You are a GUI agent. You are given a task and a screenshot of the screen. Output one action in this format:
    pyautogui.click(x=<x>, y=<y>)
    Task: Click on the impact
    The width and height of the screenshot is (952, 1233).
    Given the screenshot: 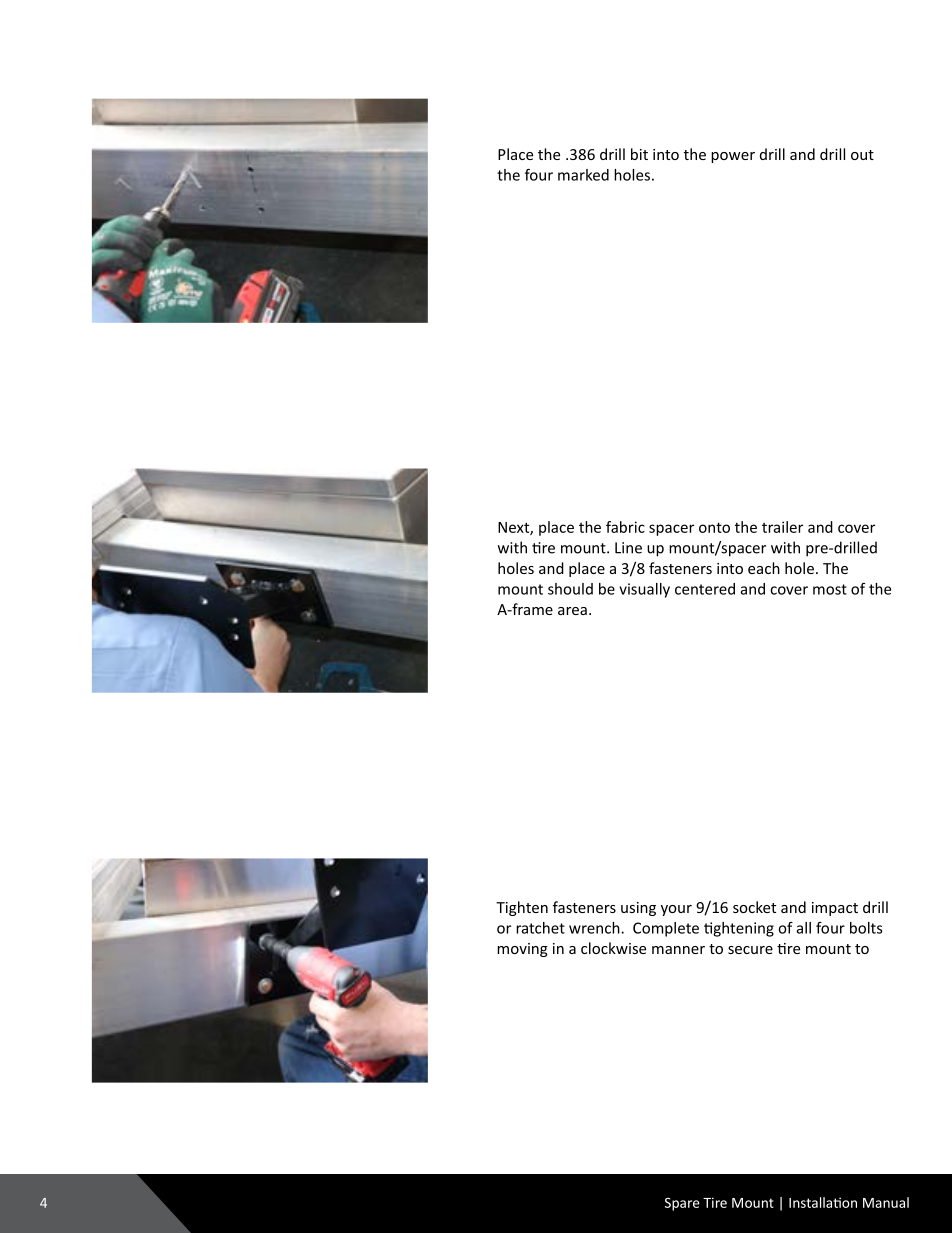 What is the action you would take?
    pyautogui.click(x=835, y=909)
